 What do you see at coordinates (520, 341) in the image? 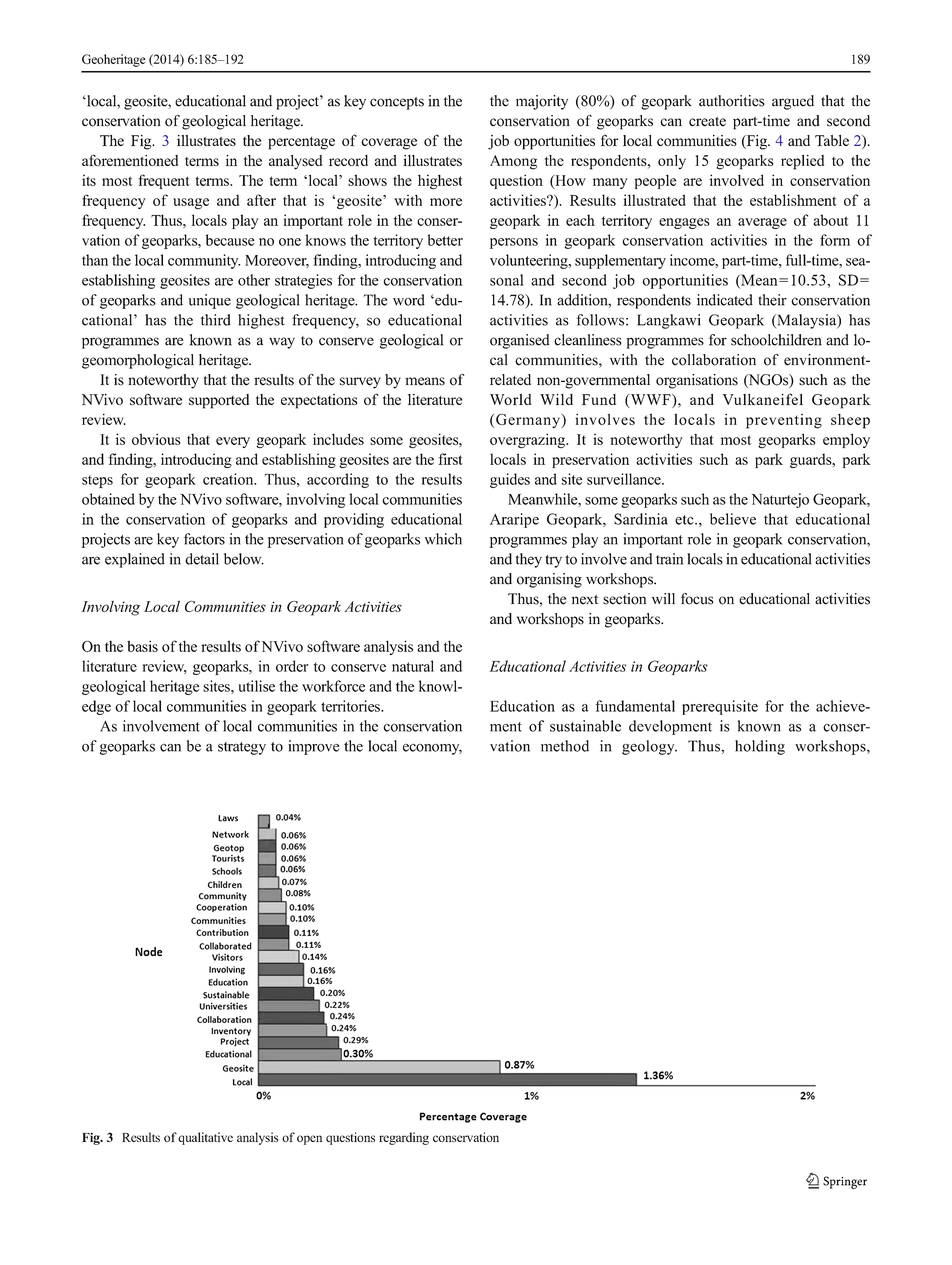
I see `organised` at bounding box center [520, 341].
